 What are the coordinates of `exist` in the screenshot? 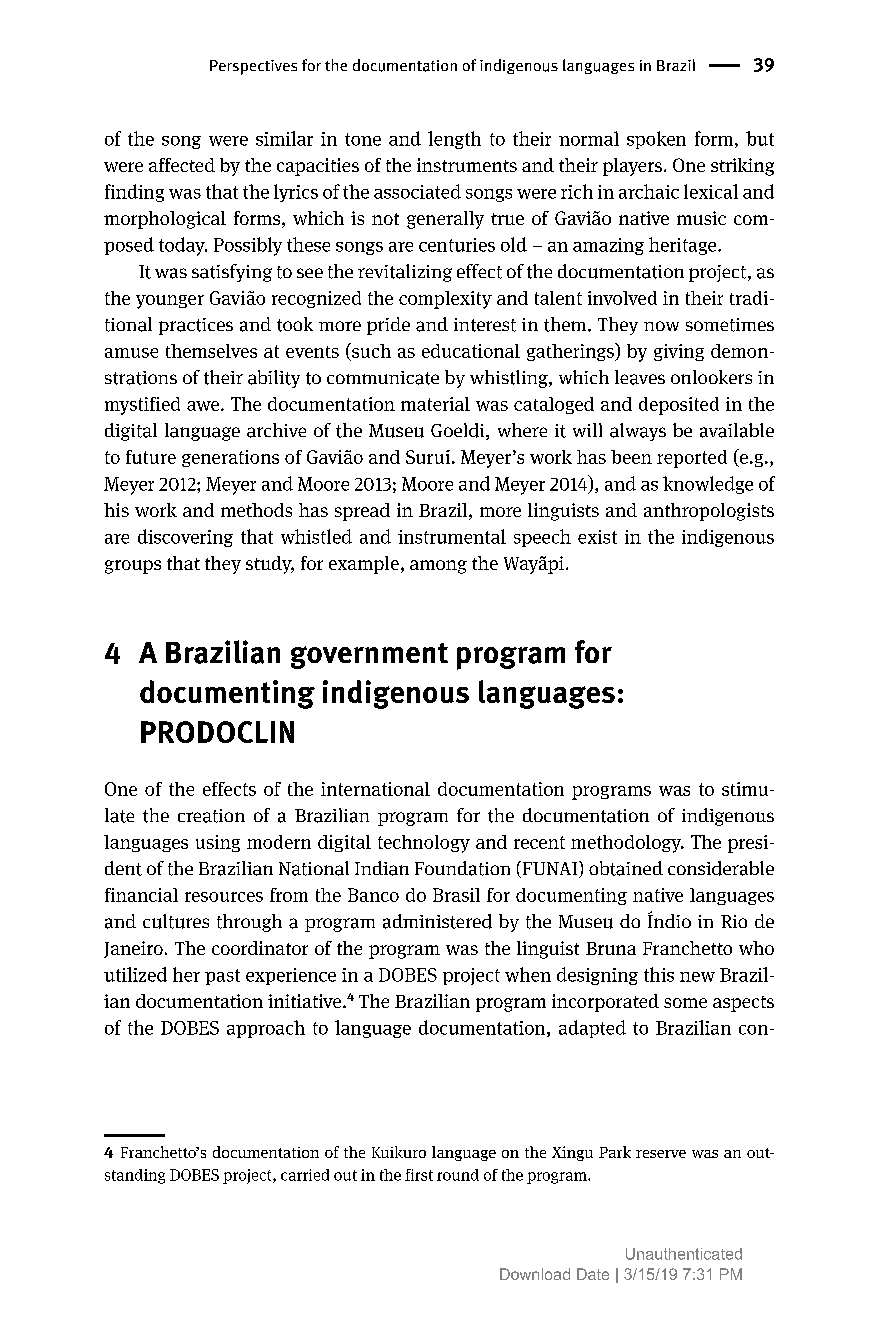 It's located at (597, 537).
